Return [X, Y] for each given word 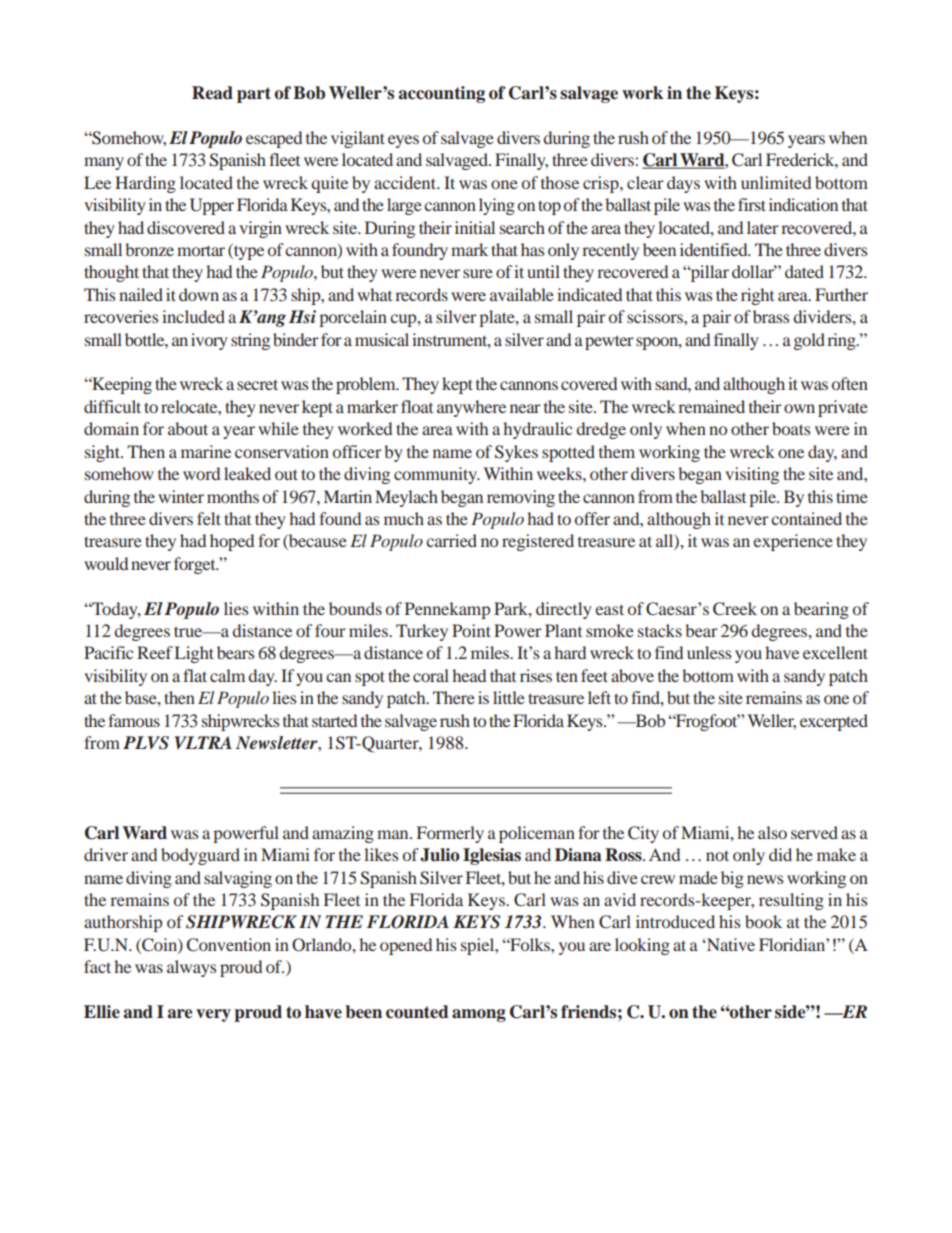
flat [195, 675]
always [192, 968]
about [188, 428]
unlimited [776, 182]
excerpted [834, 722]
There [454, 697]
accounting [441, 94]
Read [212, 93]
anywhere [471, 408]
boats [791, 428]
